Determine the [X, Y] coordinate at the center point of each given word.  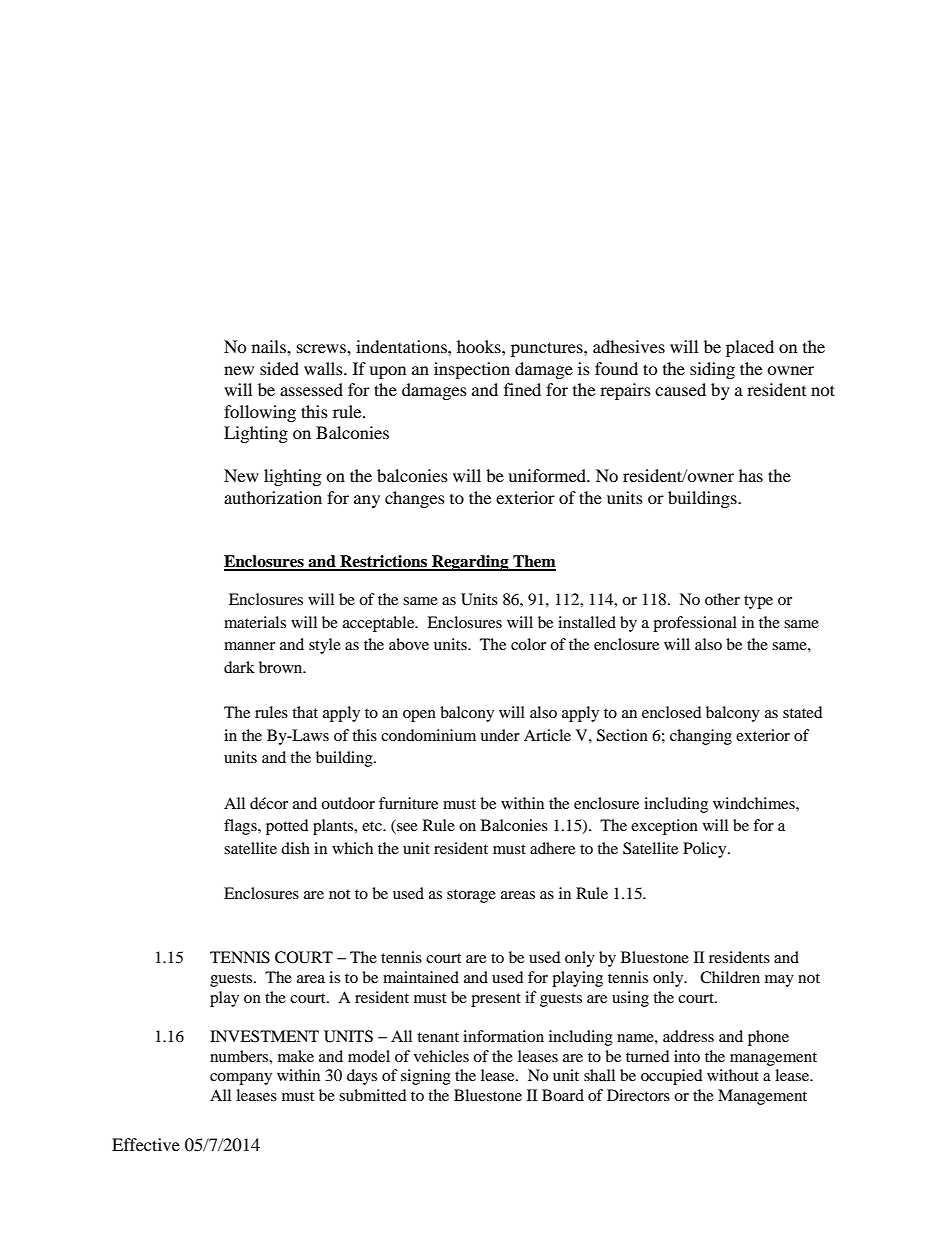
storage [471, 896]
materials [255, 622]
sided [279, 368]
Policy [706, 850]
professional [695, 624]
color [528, 644]
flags [241, 827]
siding [712, 370]
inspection [472, 370]
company [241, 1079]
